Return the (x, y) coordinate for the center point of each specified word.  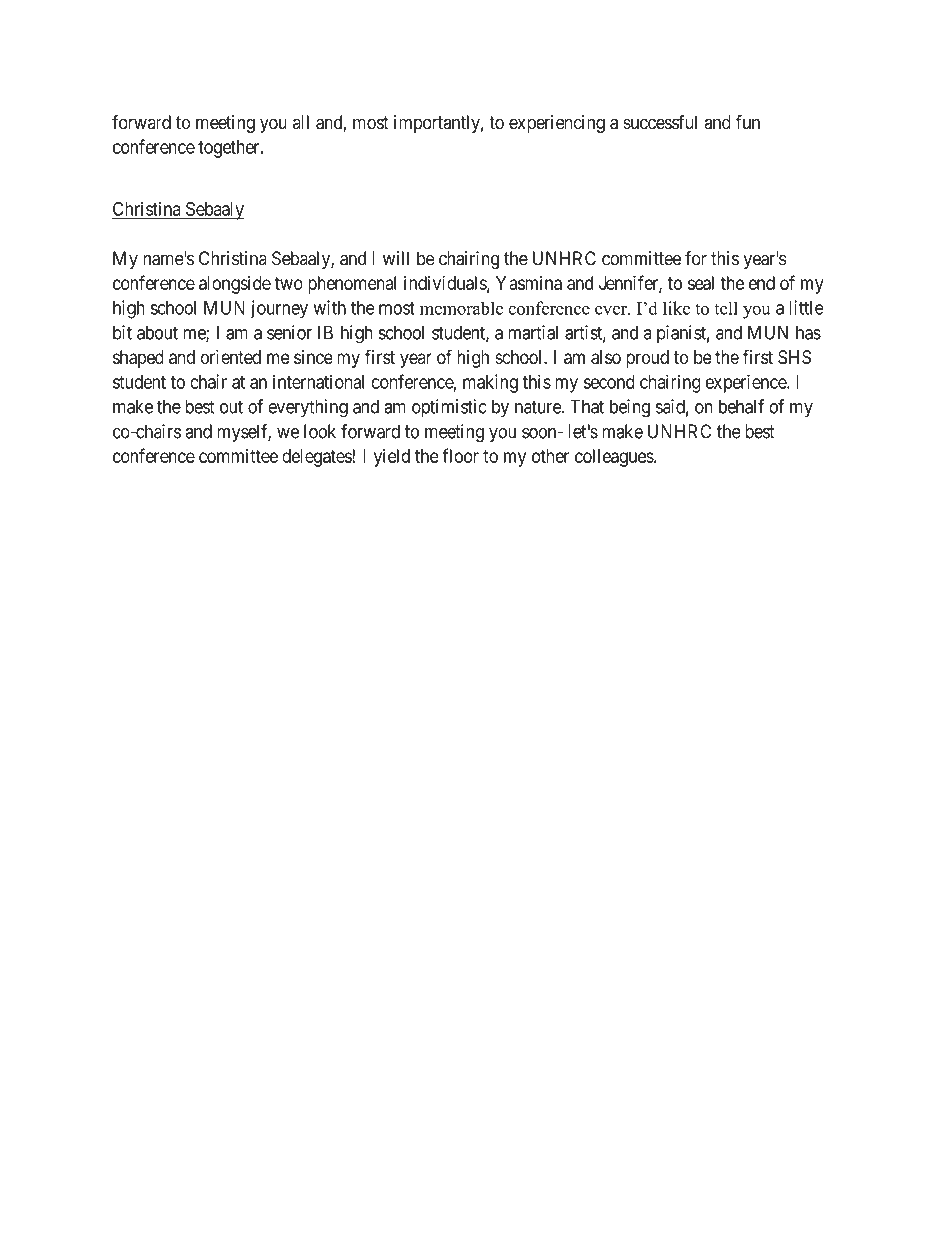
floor (460, 455)
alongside (235, 285)
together (230, 149)
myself (244, 433)
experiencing (557, 124)
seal (701, 283)
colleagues (614, 458)
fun (747, 122)
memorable (461, 308)
